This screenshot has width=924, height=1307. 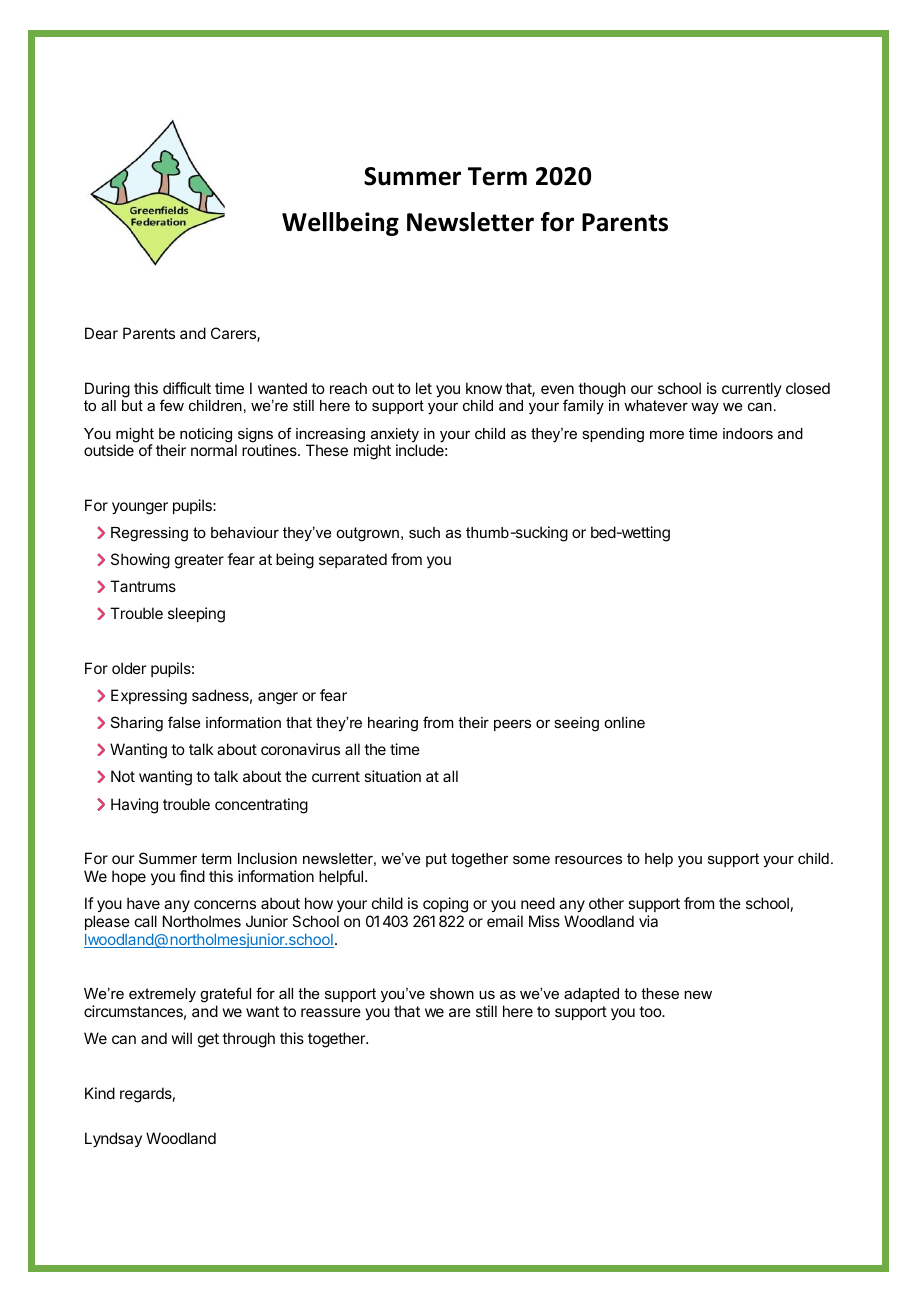 What do you see at coordinates (424, 532) in the screenshot?
I see `such` at bounding box center [424, 532].
